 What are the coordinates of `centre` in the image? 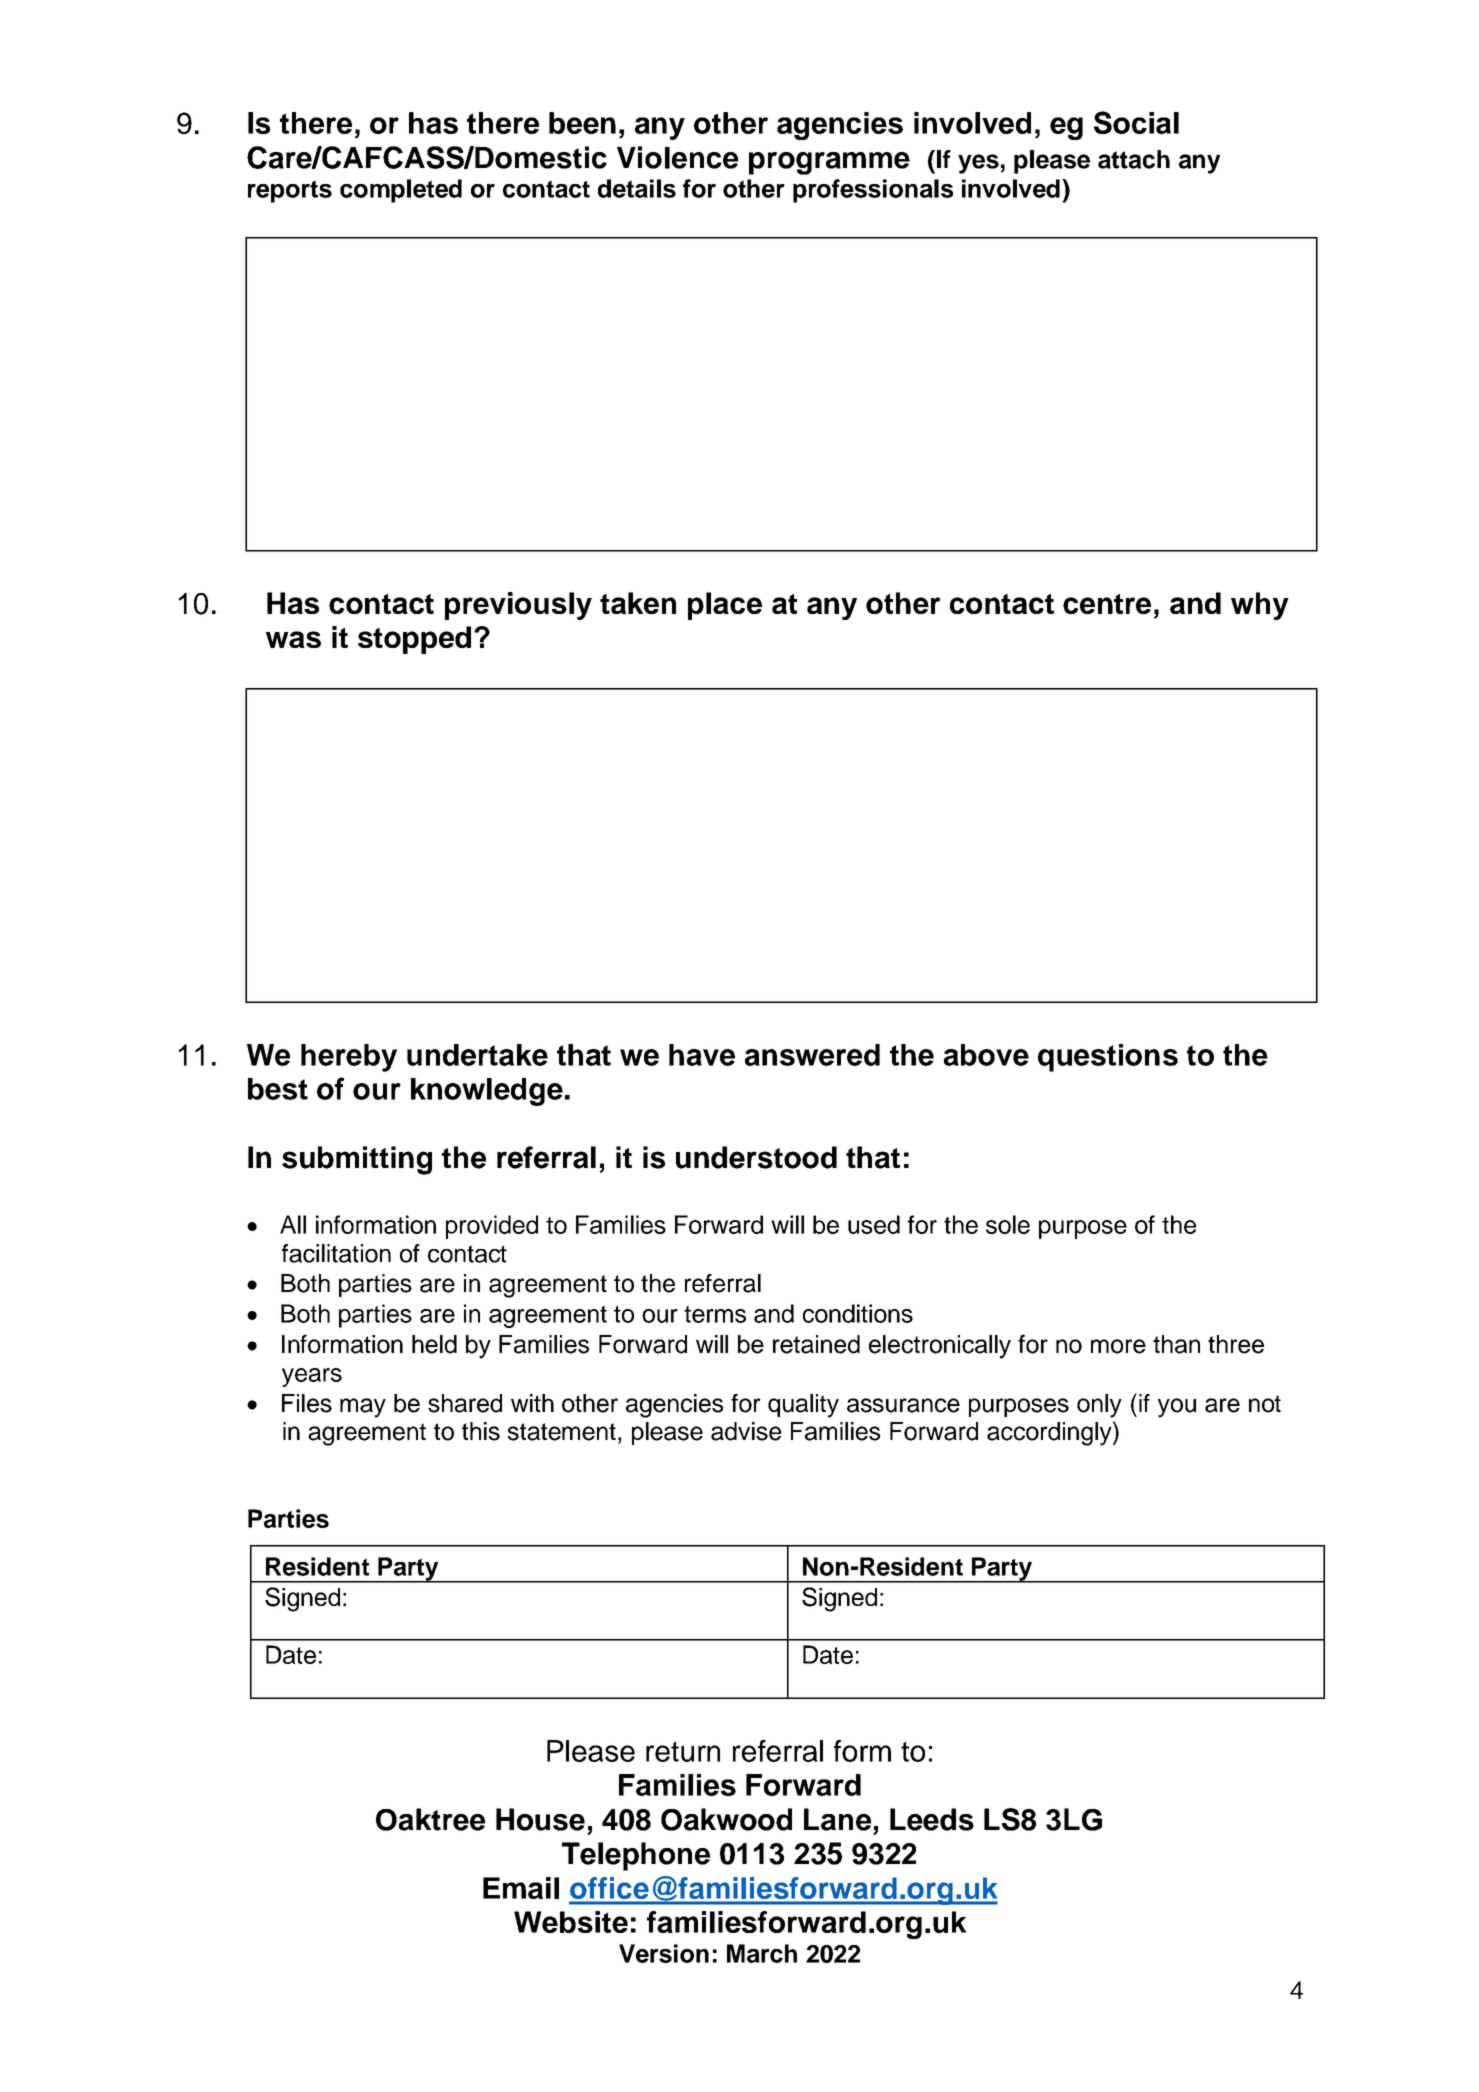 It's located at (1107, 604).
